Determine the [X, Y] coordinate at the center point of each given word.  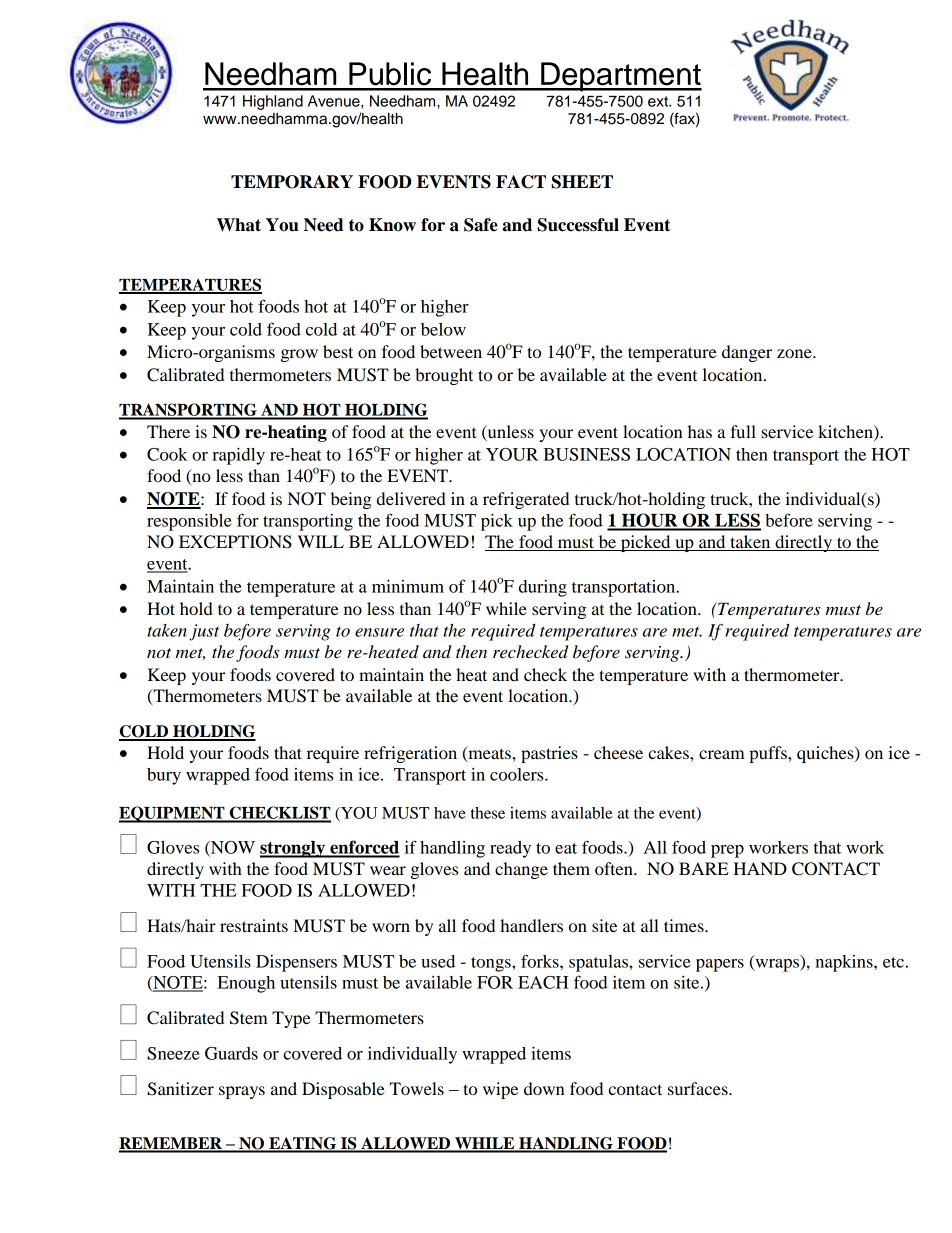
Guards [231, 1053]
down [544, 1088]
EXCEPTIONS [235, 542]
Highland [273, 102]
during [543, 588]
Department [620, 77]
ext [659, 101]
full [743, 431]
